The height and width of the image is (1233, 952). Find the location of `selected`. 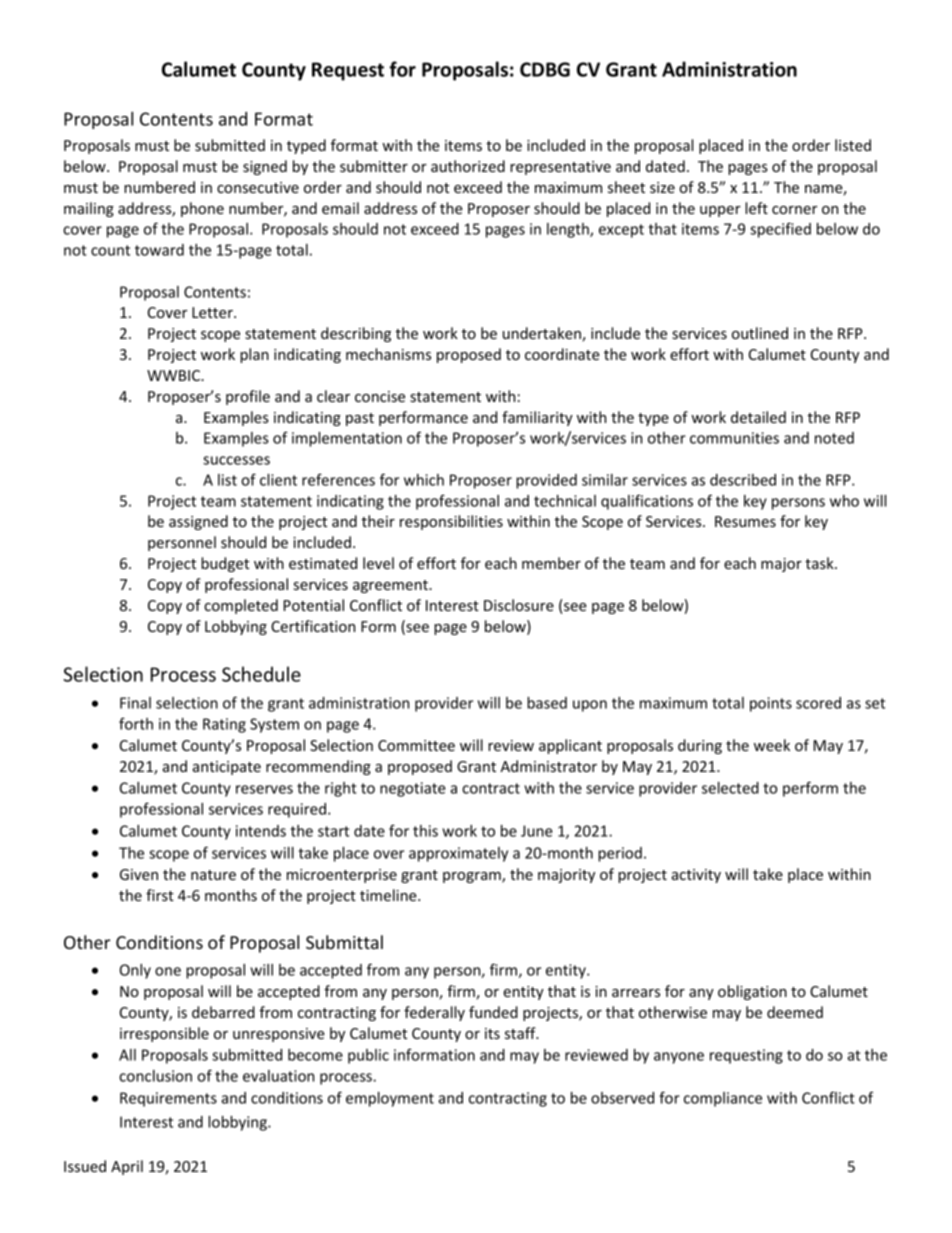

selected is located at coordinates (730, 788).
